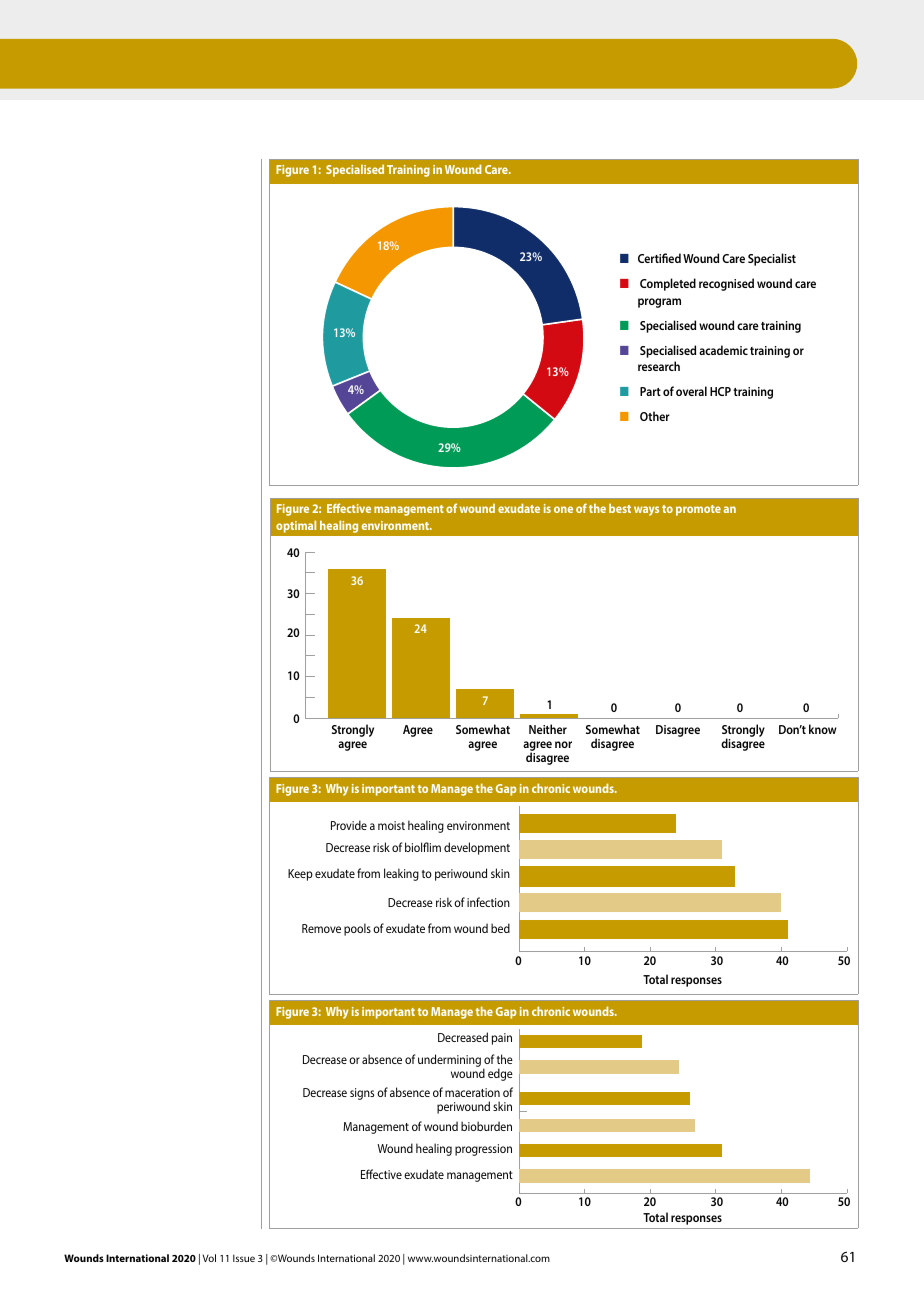 Image resolution: width=924 pixels, height=1308 pixels. What do you see at coordinates (244, 1258) in the screenshot?
I see `Issue` at bounding box center [244, 1258].
